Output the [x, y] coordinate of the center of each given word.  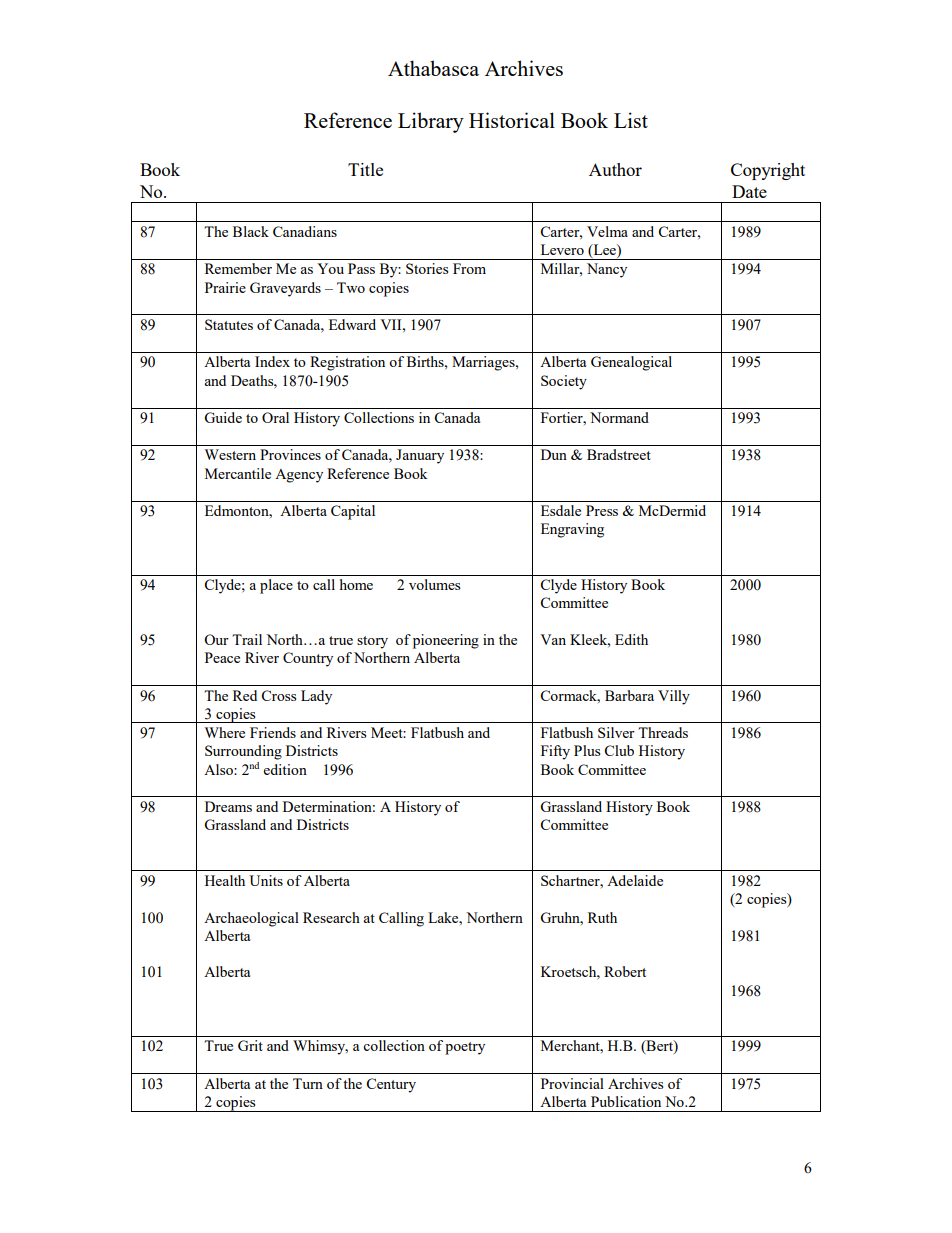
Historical [512, 120]
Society [564, 382]
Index [272, 361]
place [276, 586]
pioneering [446, 641]
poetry [465, 1048]
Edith [631, 639]
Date [749, 191]
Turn [308, 1083]
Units [266, 880]
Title [365, 169]
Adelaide [635, 880]
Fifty [555, 752]
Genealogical [631, 363]
